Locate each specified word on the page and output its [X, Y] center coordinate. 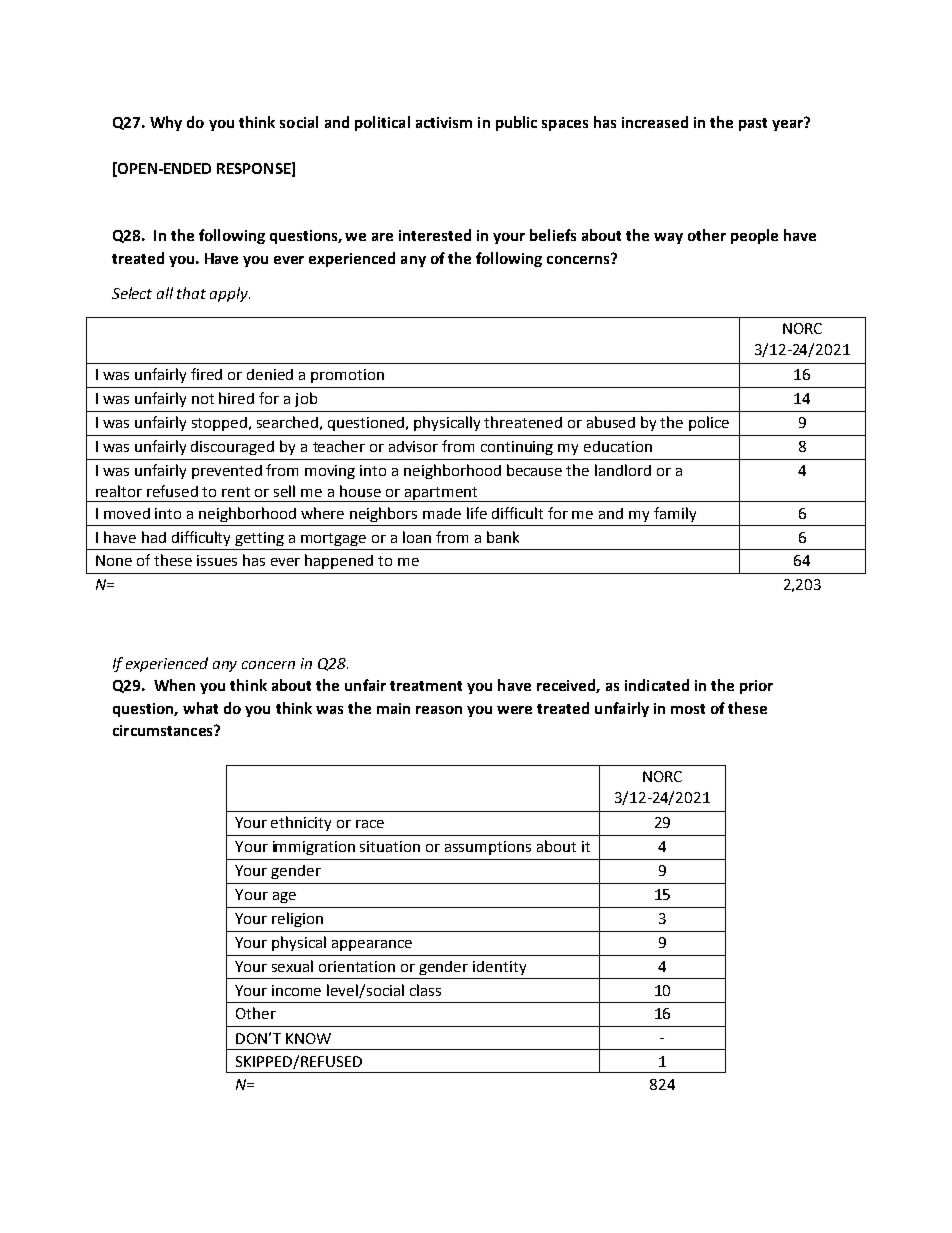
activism [444, 122]
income [296, 990]
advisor [413, 446]
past [753, 124]
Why [166, 123]
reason [439, 710]
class [425, 990]
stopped [221, 424]
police [709, 423]
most [688, 709]
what [200, 708]
